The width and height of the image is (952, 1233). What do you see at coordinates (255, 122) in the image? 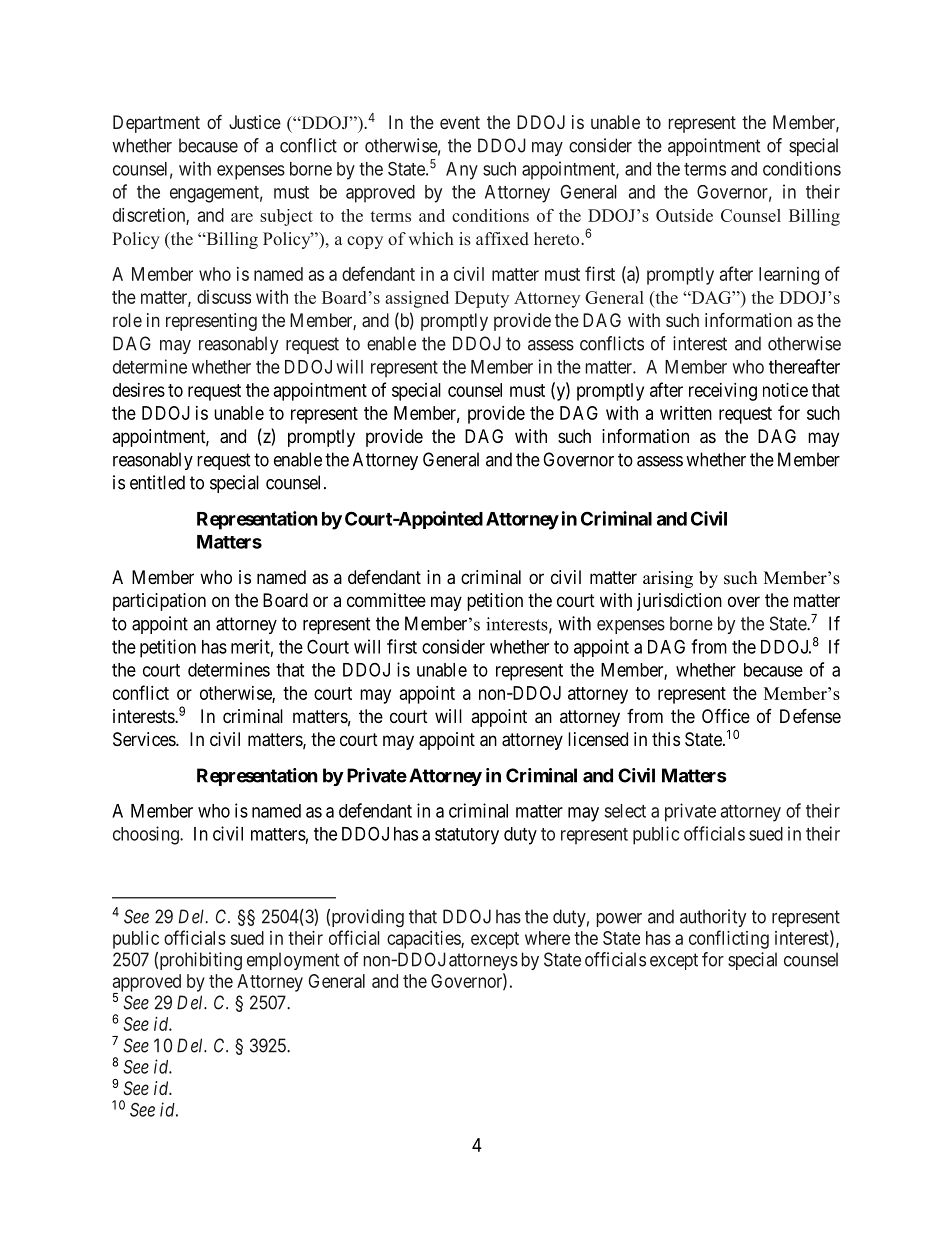
I see `Justice` at bounding box center [255, 122].
